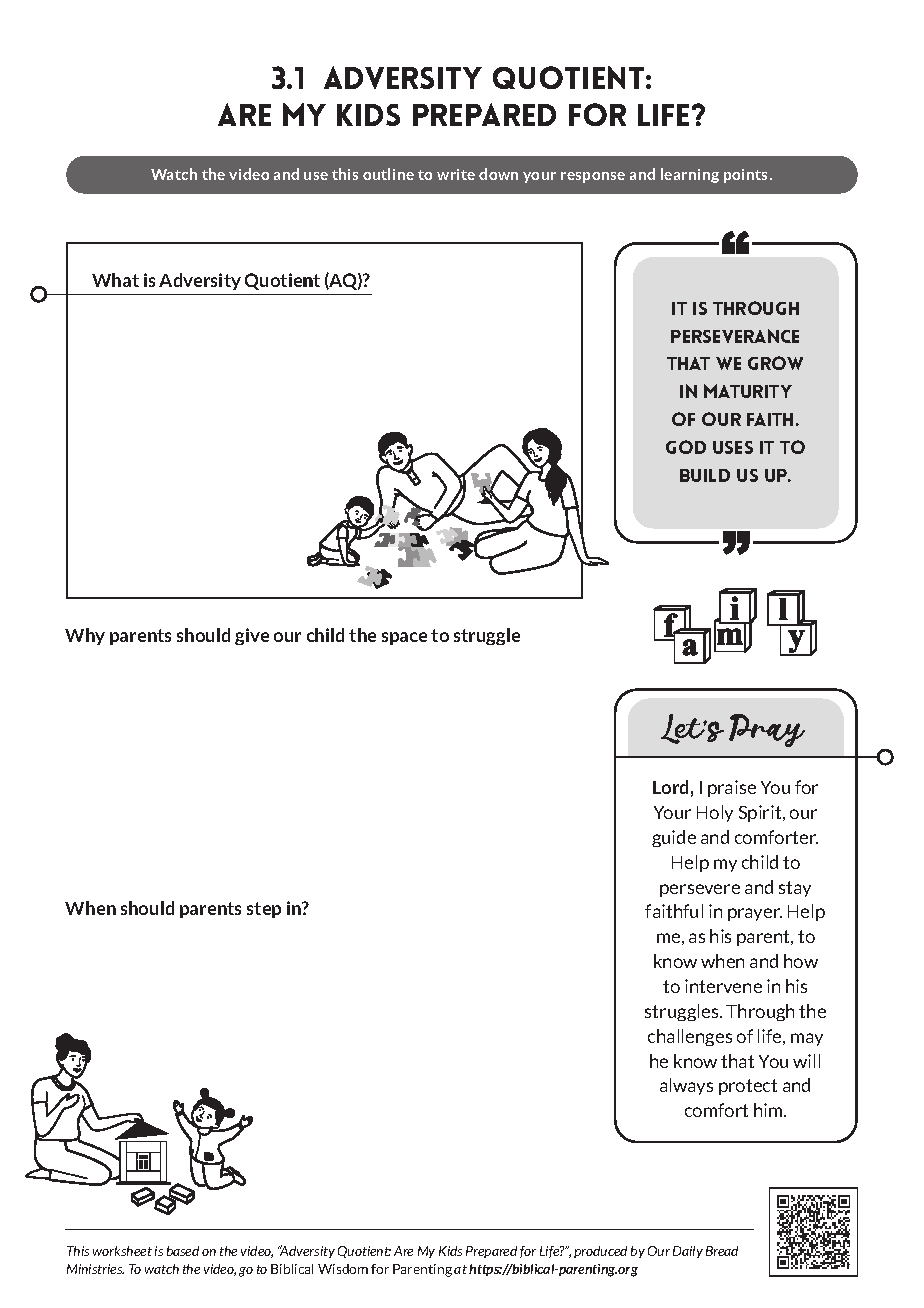 This document has width=924, height=1308. Describe the element at coordinates (456, 174) in the document. I see `write` at that location.
